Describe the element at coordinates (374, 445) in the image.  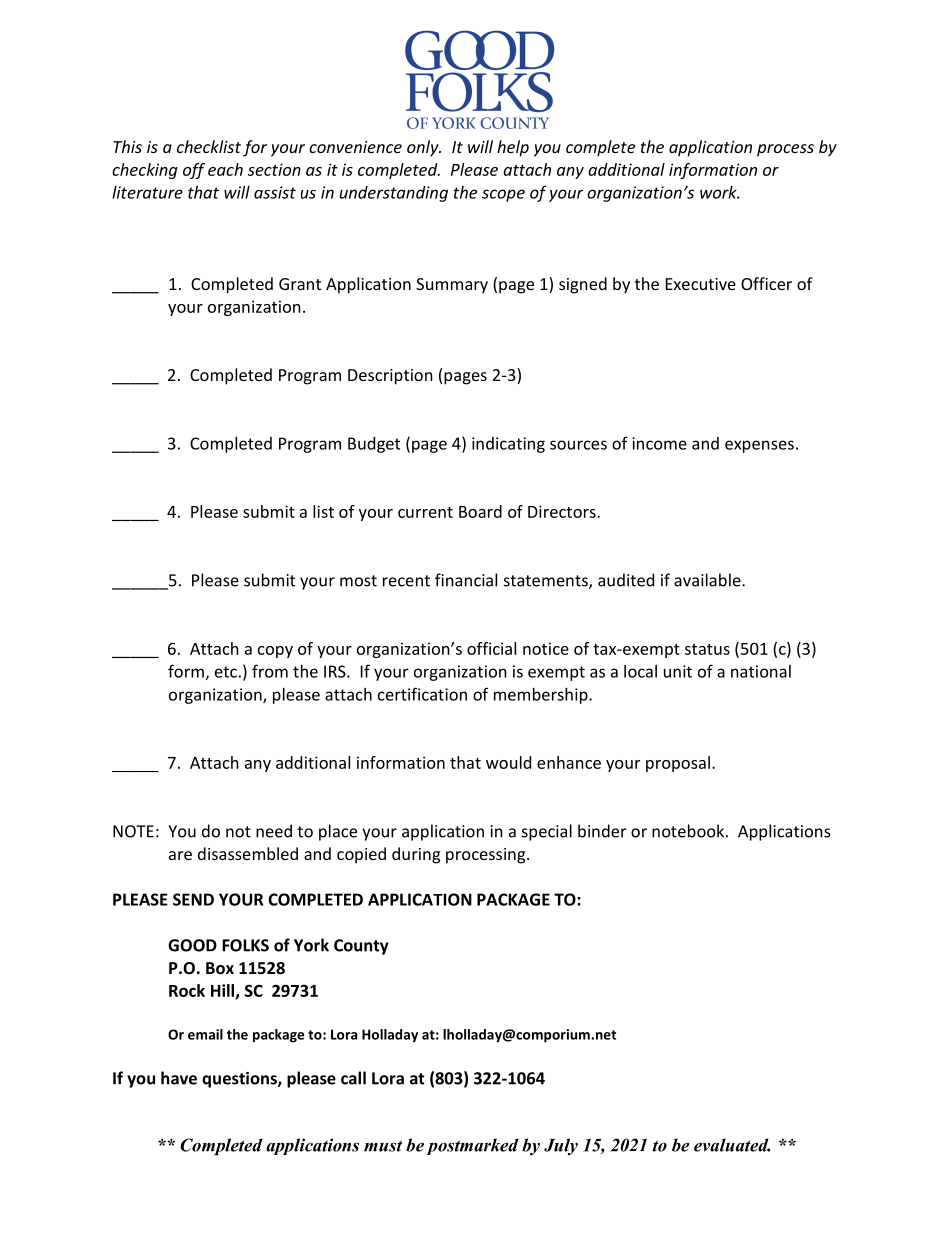
I see `Budget` at that location.
